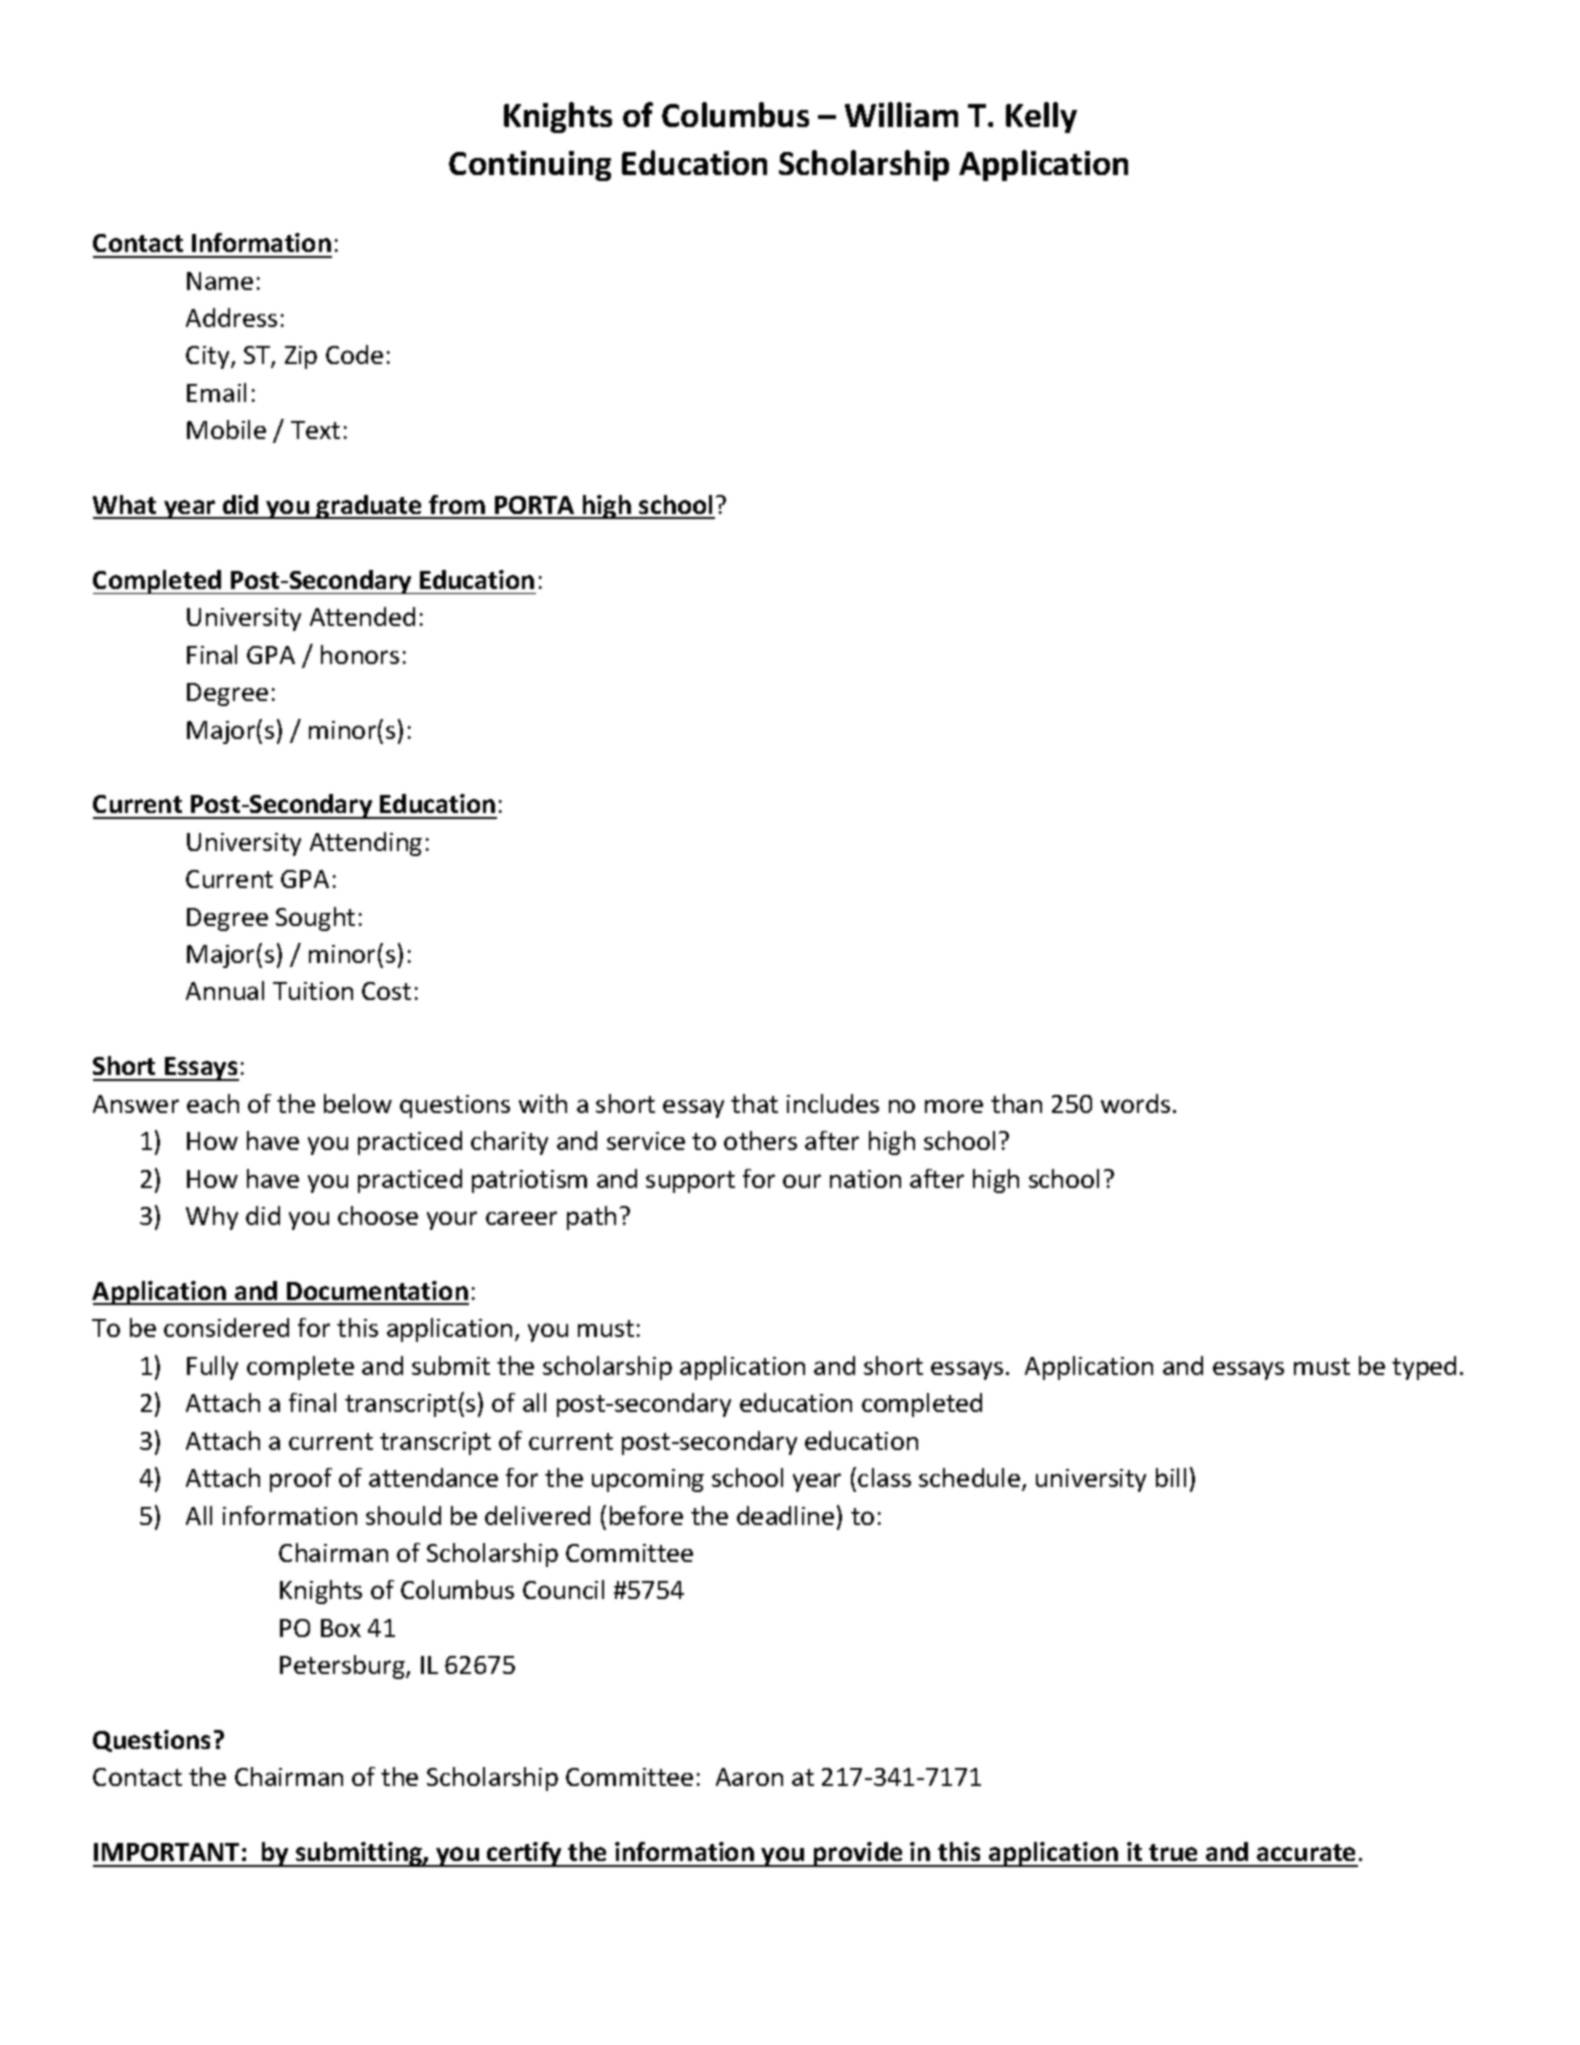 This screenshot has height=2045, width=1580. I want to click on Aaron, so click(749, 1777).
